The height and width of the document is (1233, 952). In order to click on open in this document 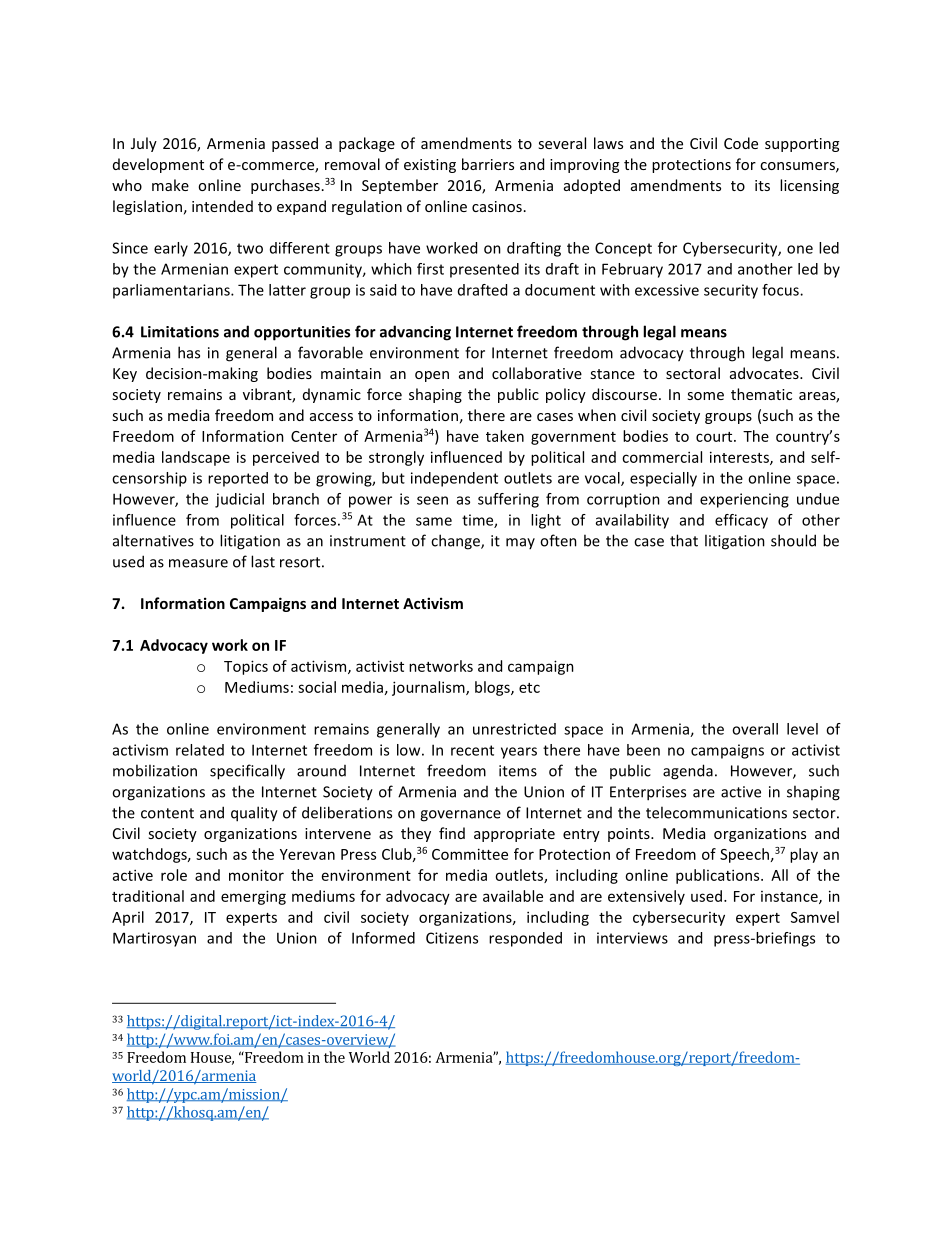, I will do `click(432, 376)`.
